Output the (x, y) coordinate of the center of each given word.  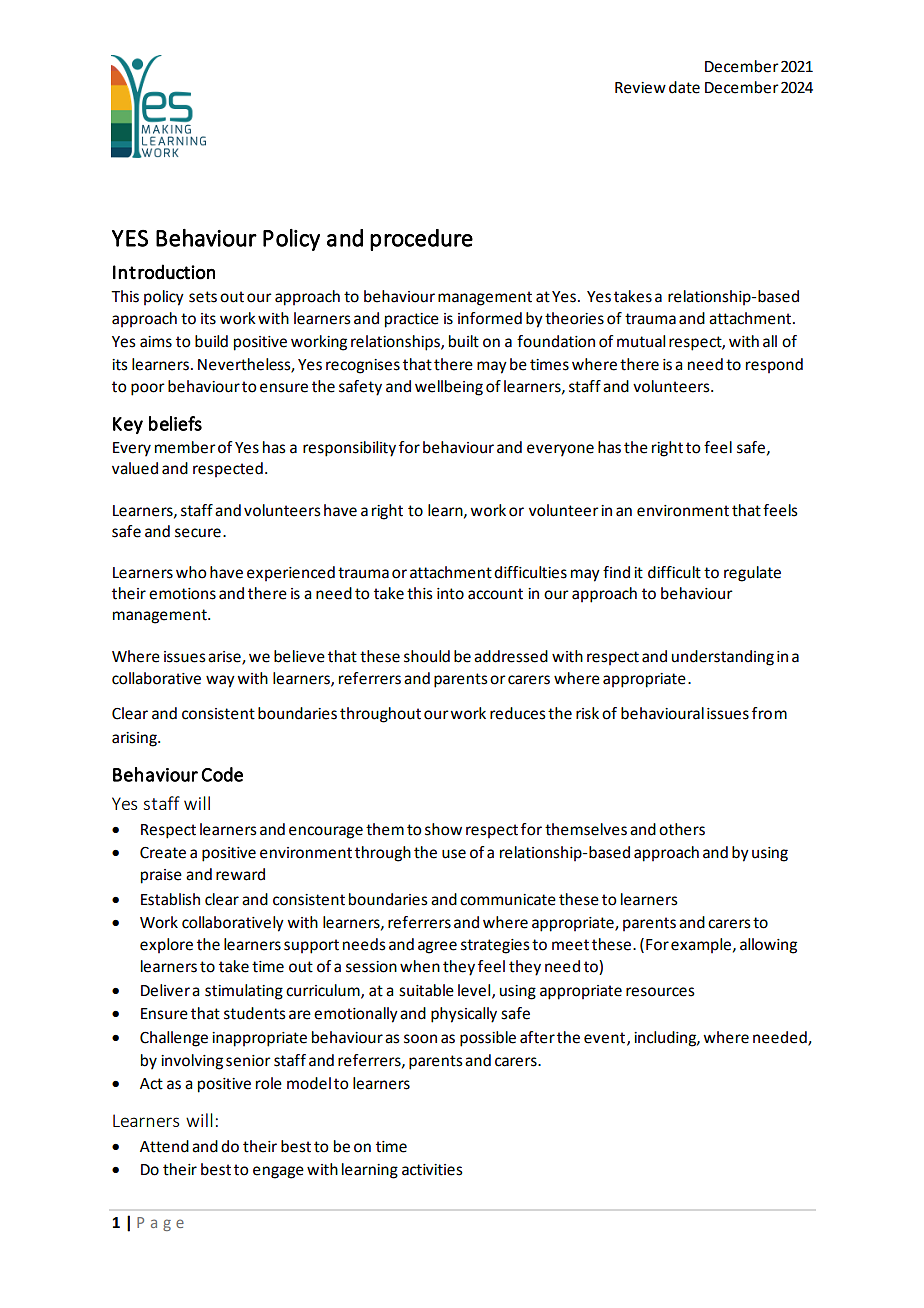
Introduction (164, 272)
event (604, 1038)
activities (432, 1170)
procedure (421, 240)
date (684, 87)
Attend (164, 1146)
